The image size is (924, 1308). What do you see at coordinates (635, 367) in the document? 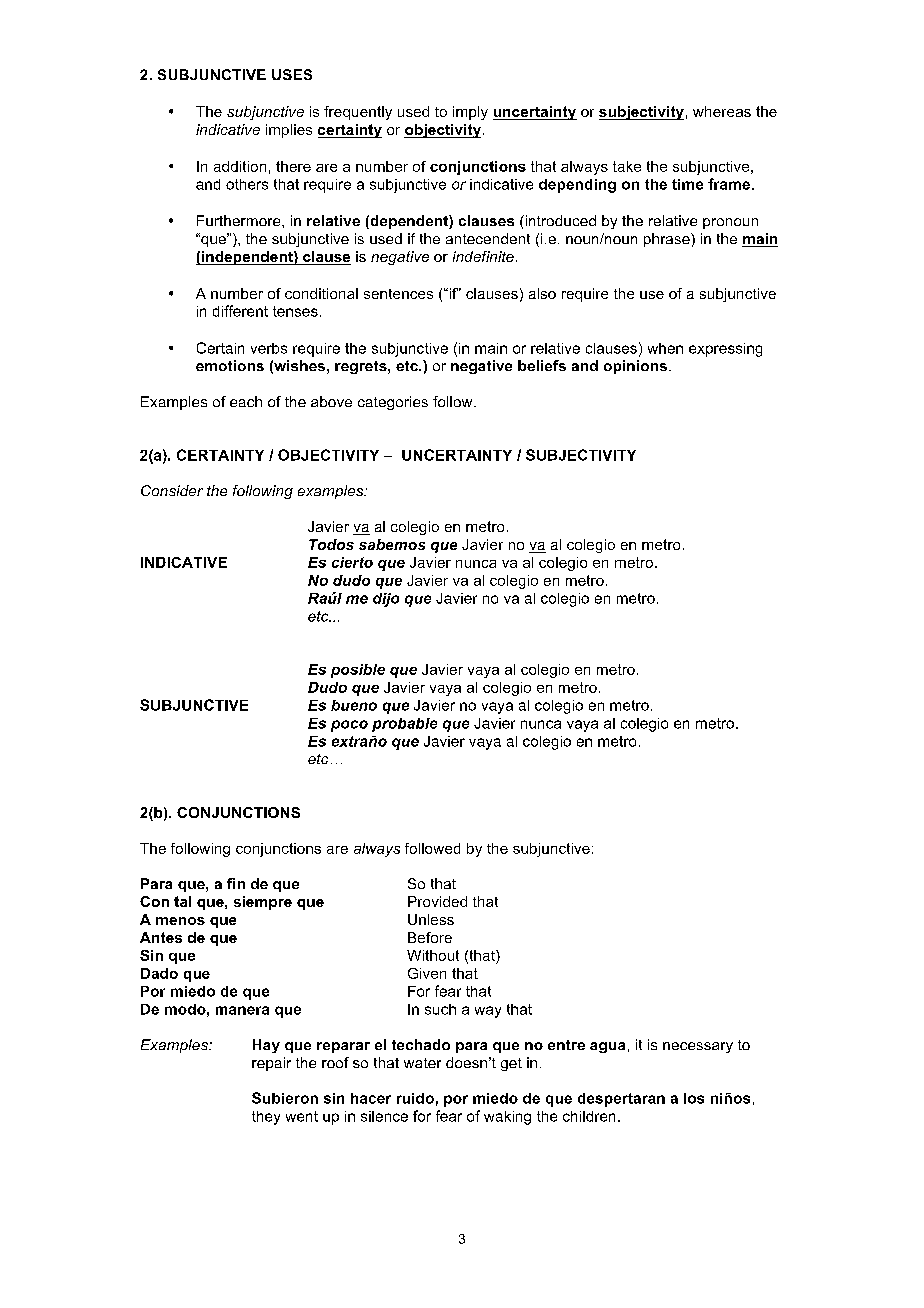
I see `opinions` at bounding box center [635, 367].
